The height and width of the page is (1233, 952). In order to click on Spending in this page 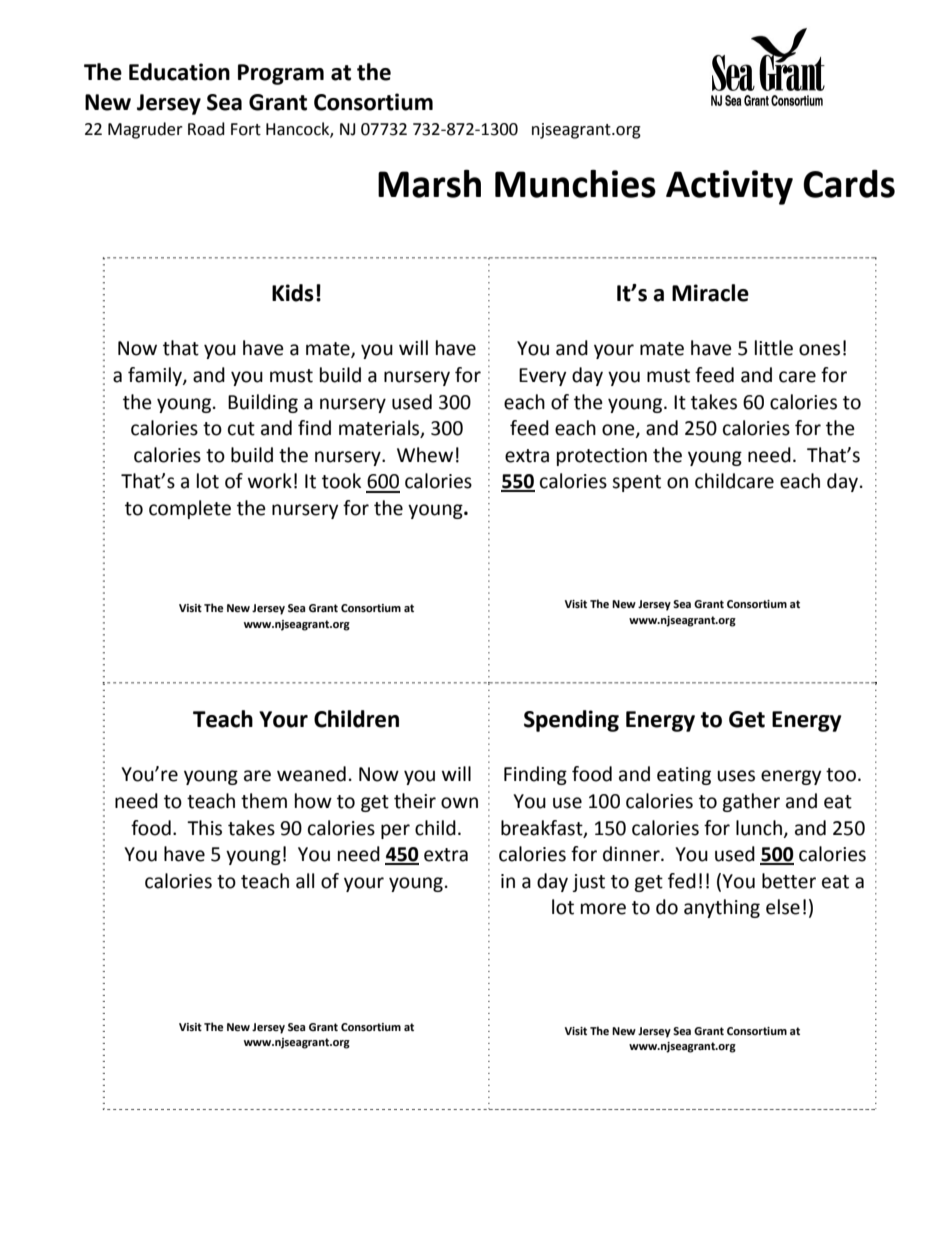, I will do `click(571, 721)`.
